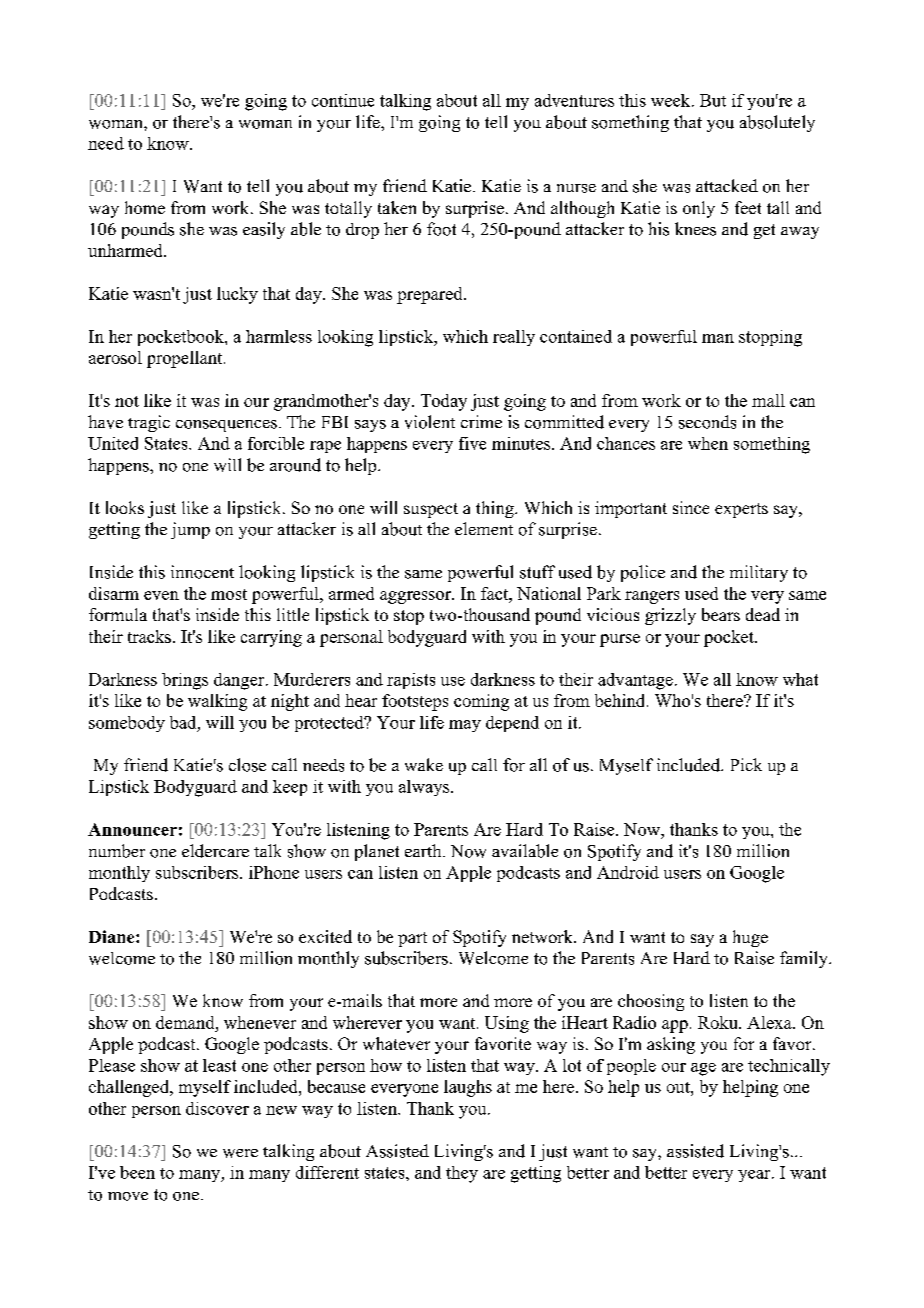  I want to click on they, so click(462, 1174).
